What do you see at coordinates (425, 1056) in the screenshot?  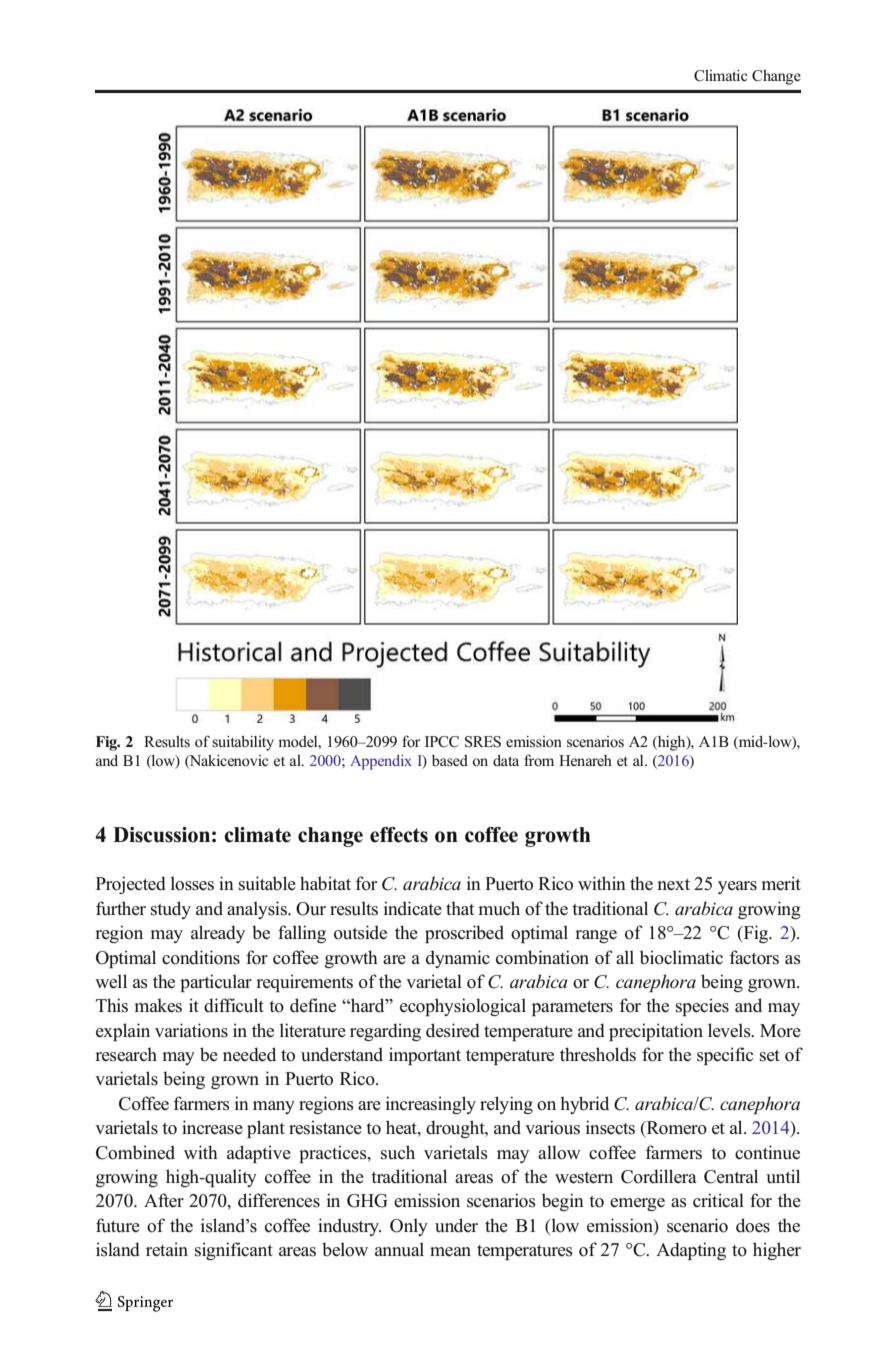 I see `important` at bounding box center [425, 1056].
